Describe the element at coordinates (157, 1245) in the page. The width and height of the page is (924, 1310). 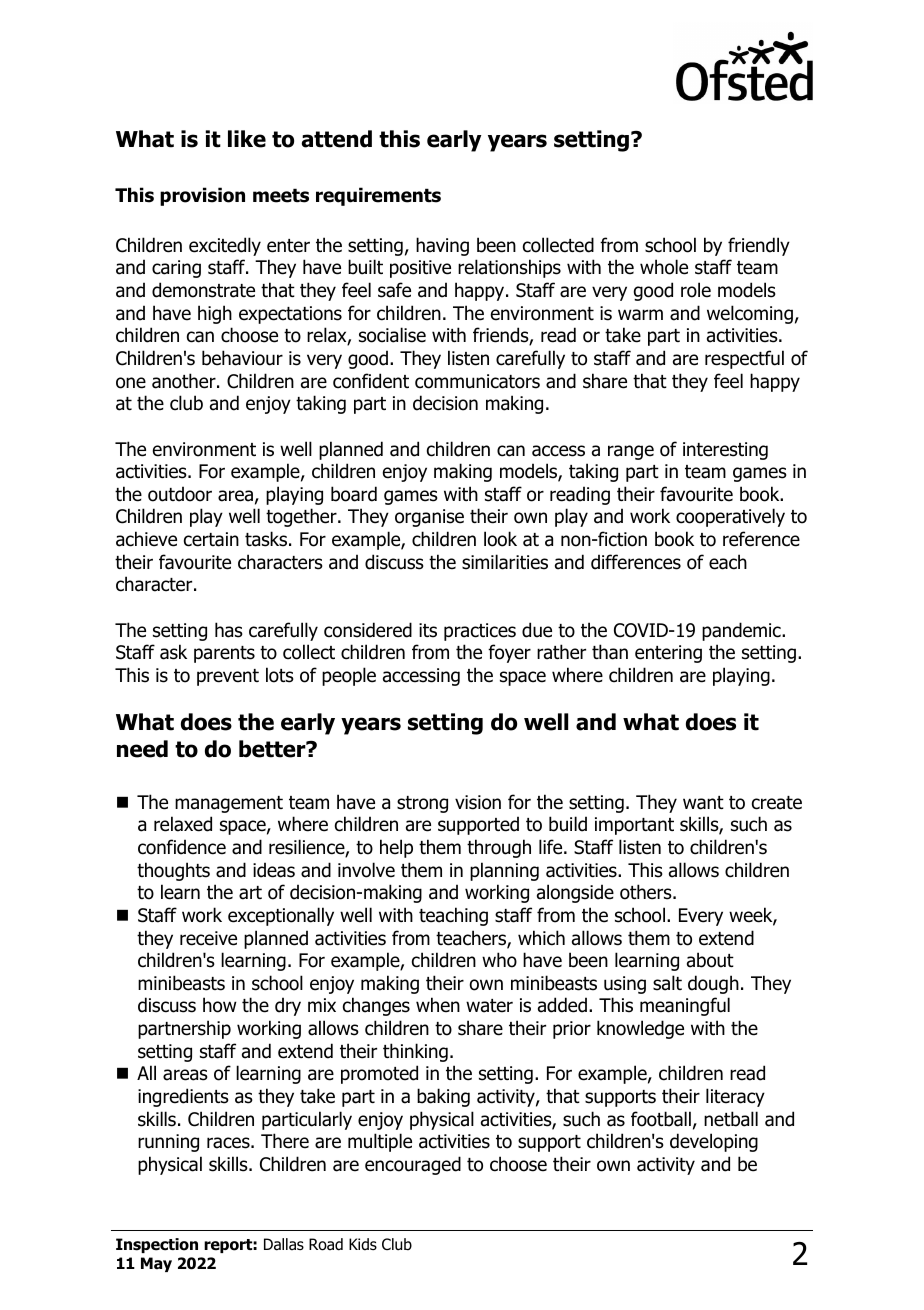
I see `Inspection` at that location.
